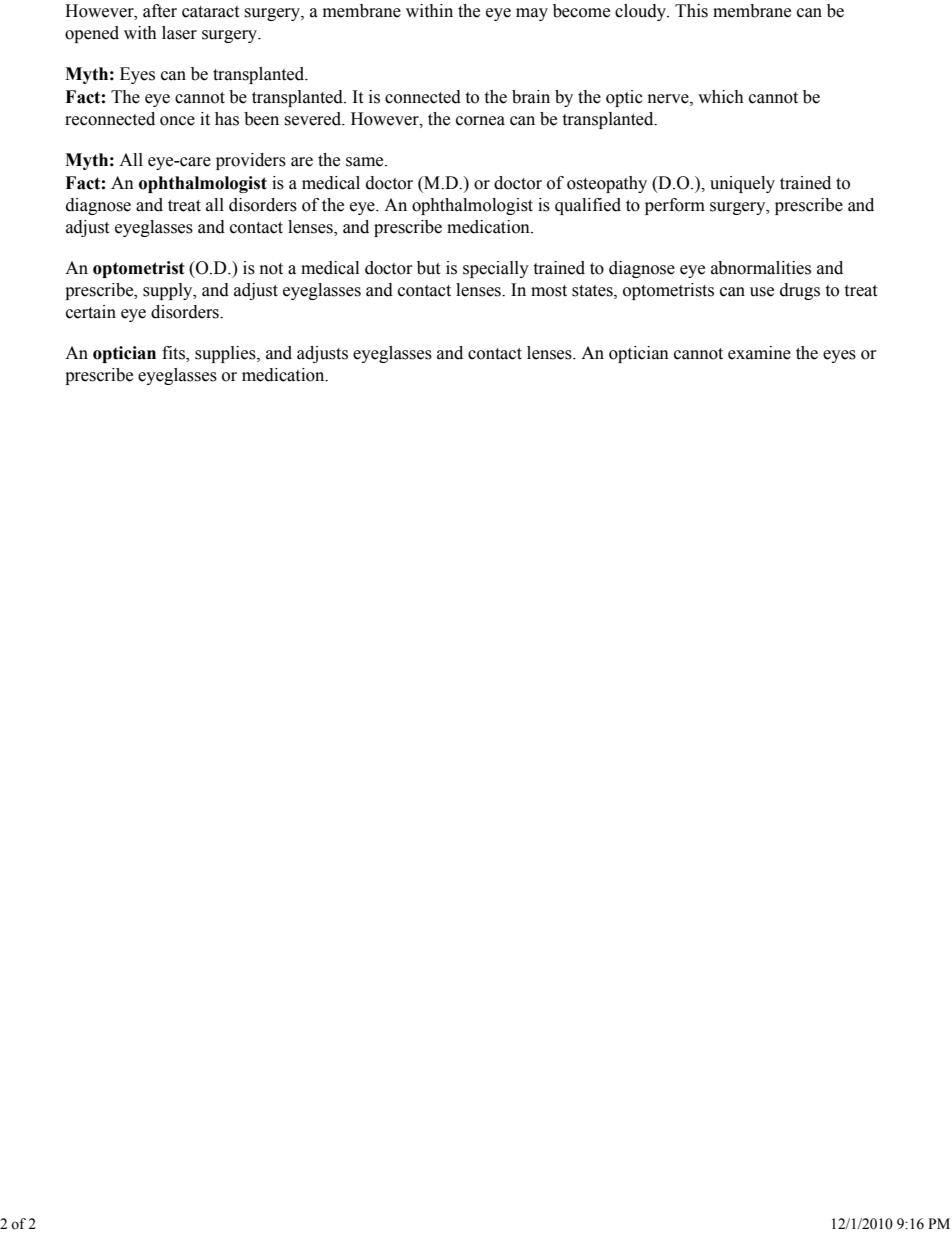 This screenshot has width=952, height=1233. I want to click on cornea, so click(480, 121).
